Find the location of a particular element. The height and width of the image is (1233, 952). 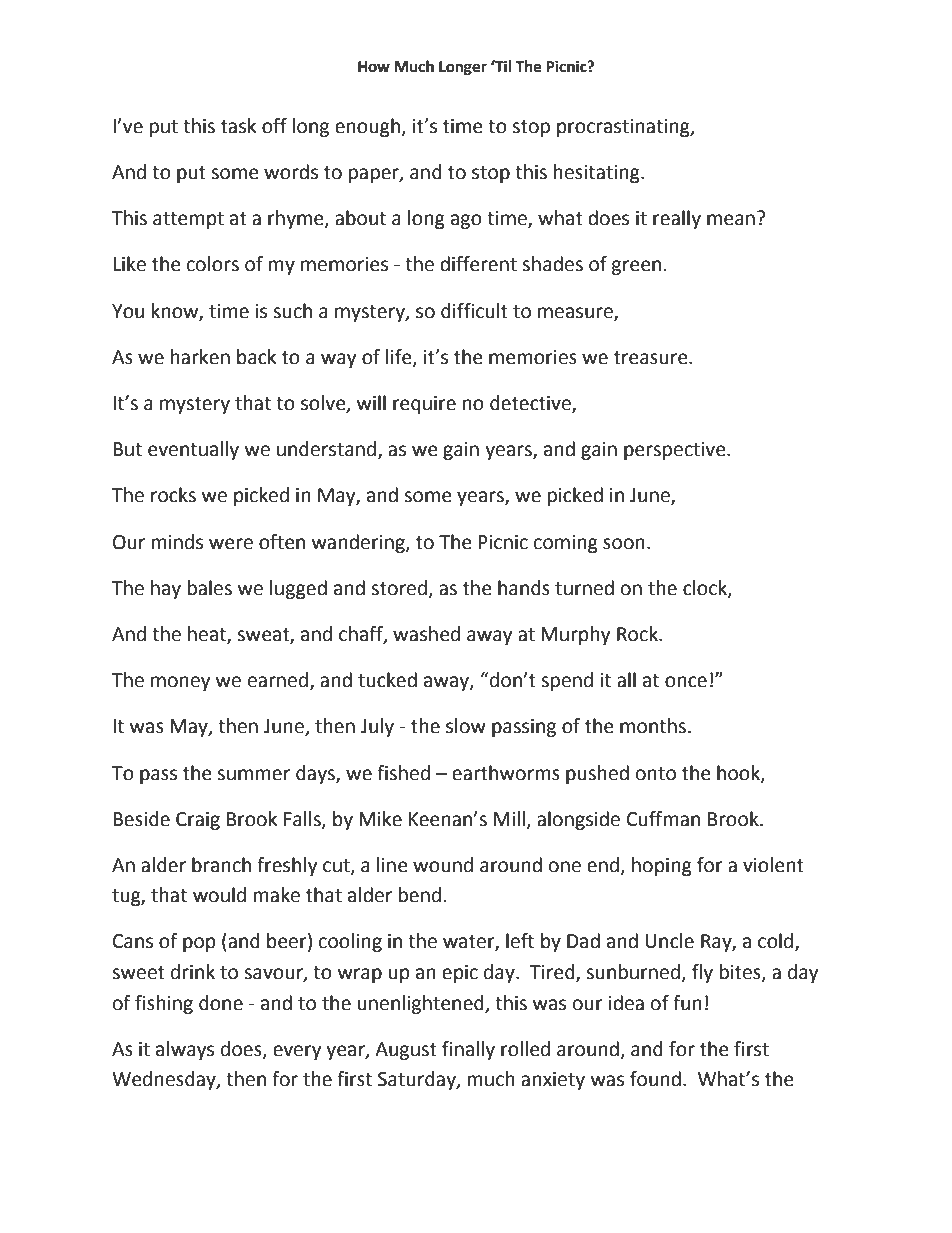

task is located at coordinates (238, 126).
